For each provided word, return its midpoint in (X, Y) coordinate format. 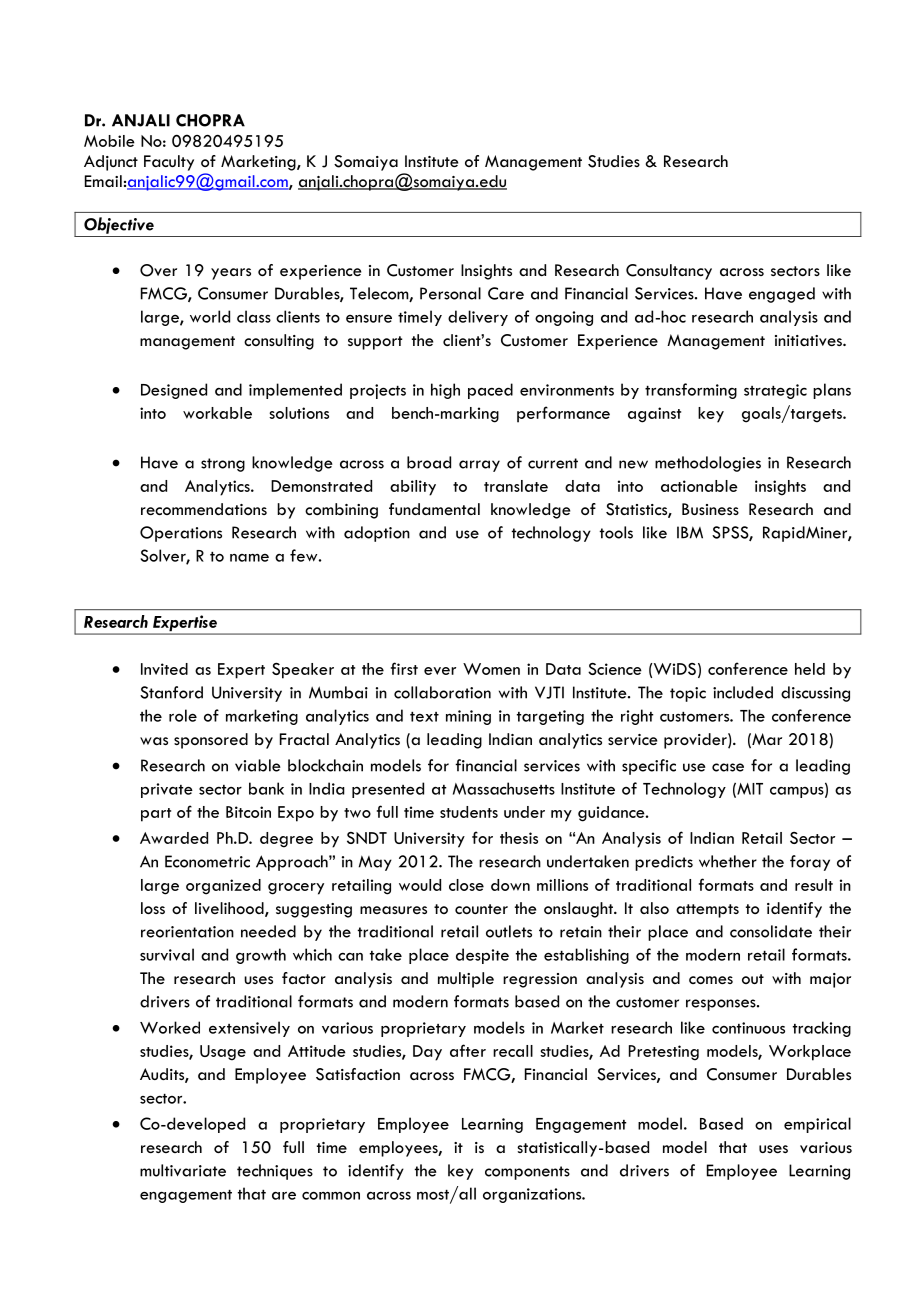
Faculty (169, 163)
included (743, 692)
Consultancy (669, 272)
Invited (164, 669)
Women (491, 669)
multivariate (183, 1170)
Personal (450, 293)
